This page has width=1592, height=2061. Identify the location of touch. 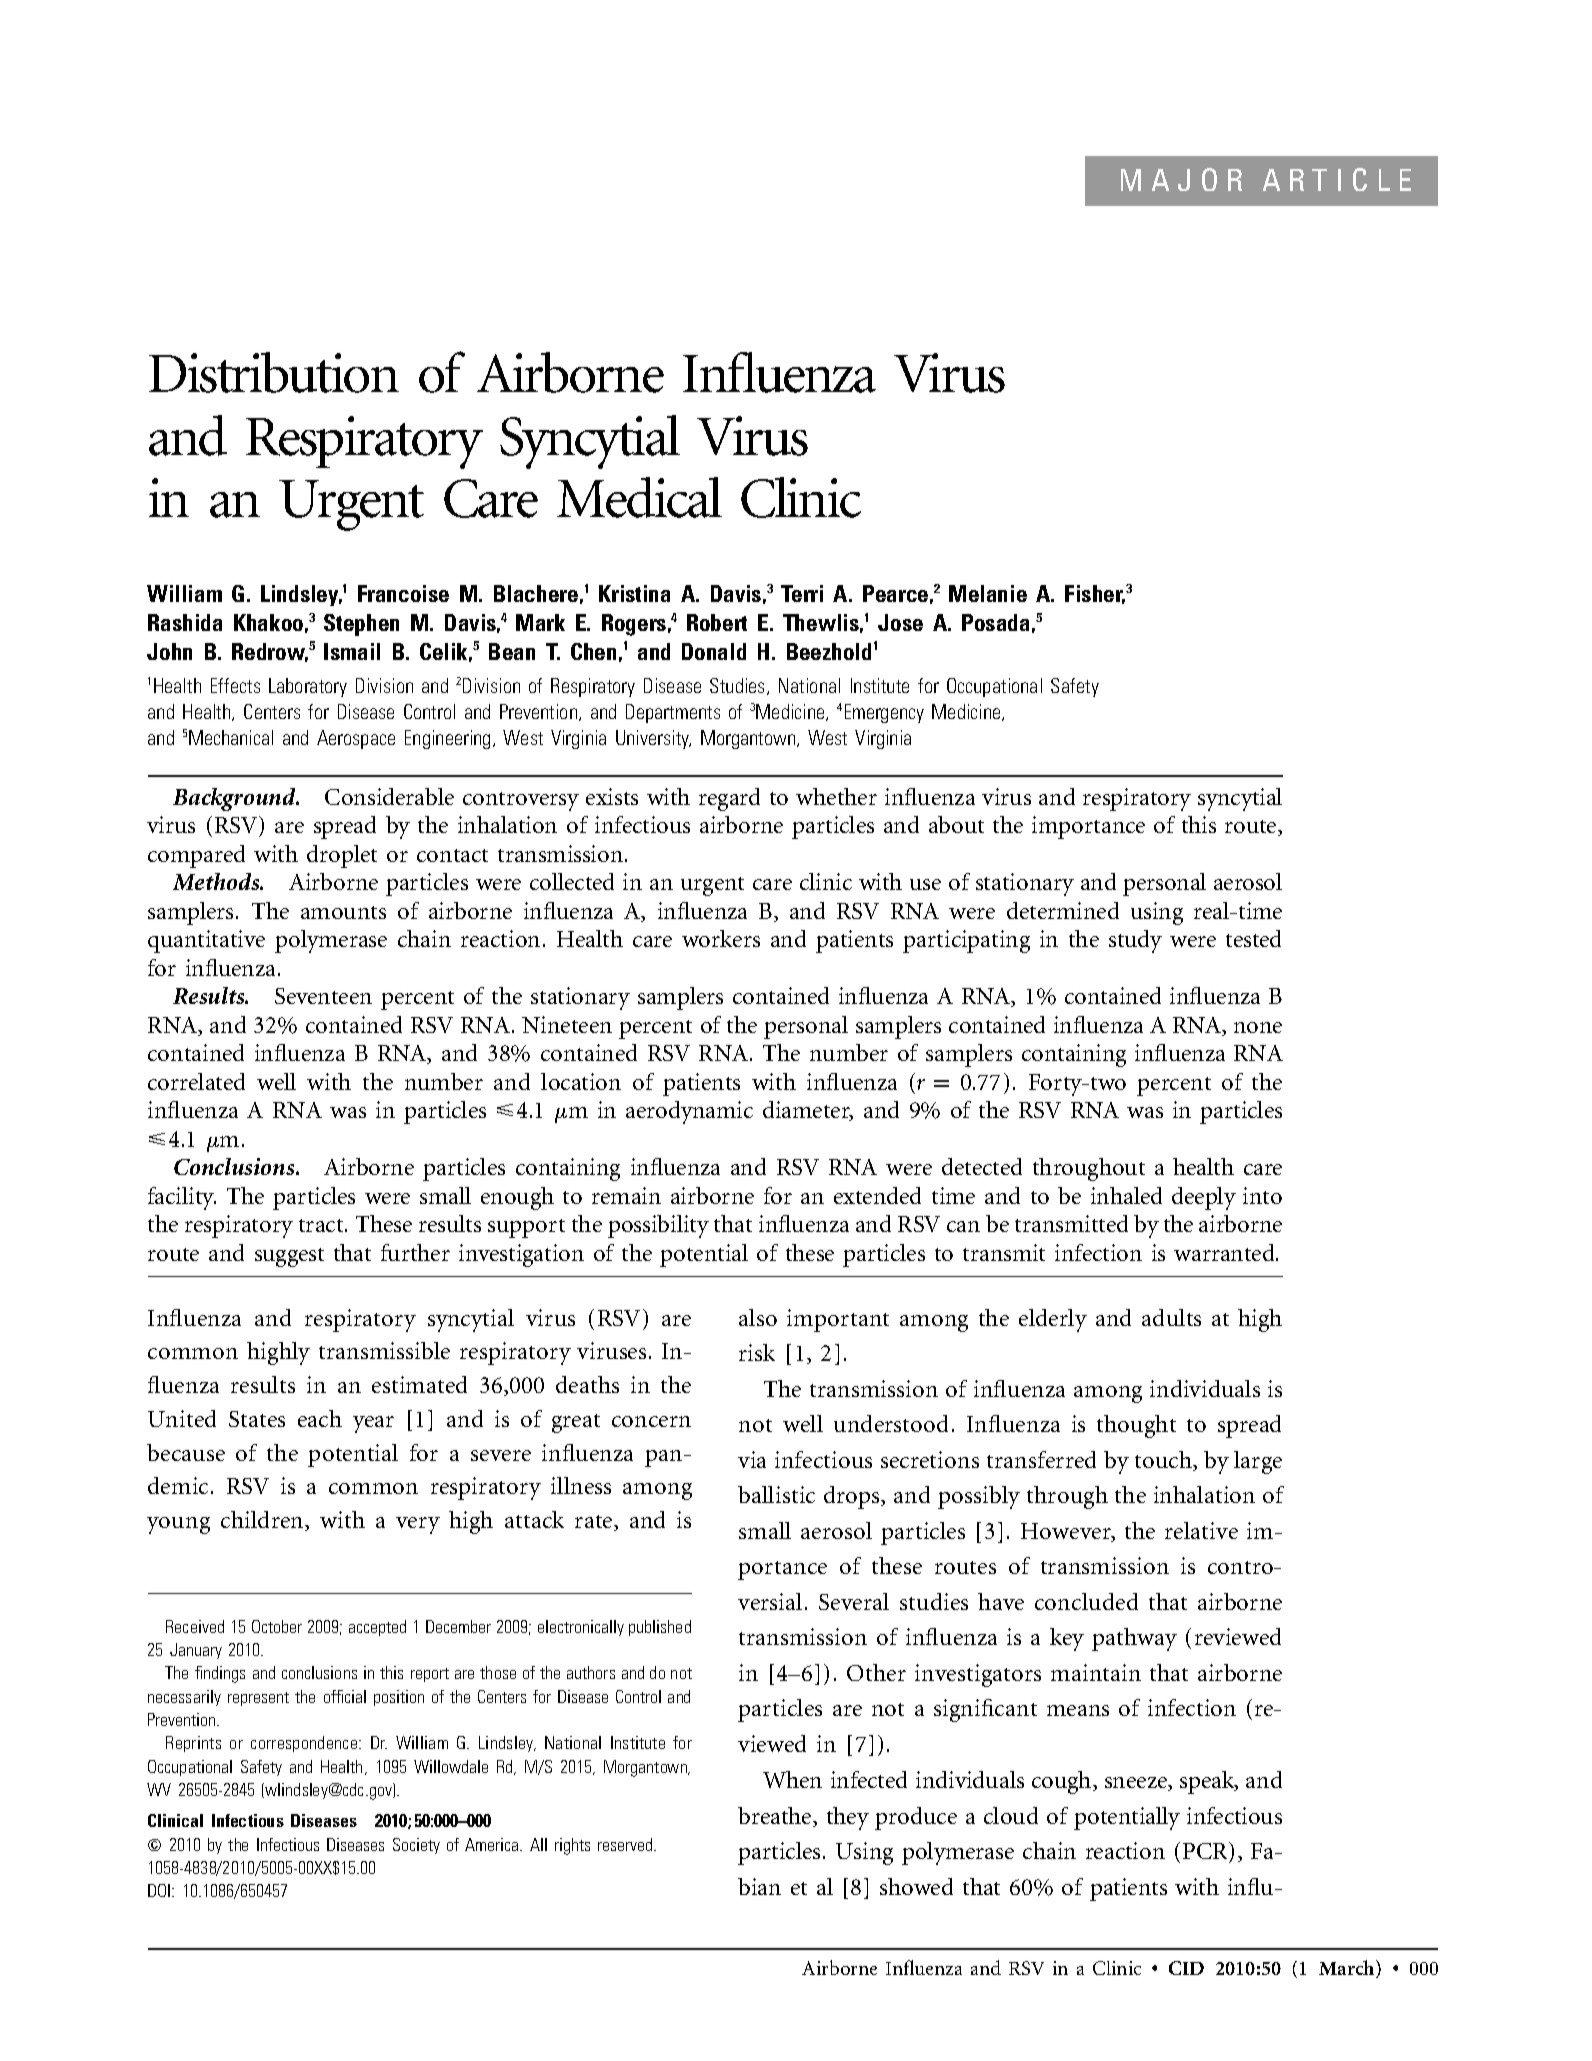
(1164, 1461).
